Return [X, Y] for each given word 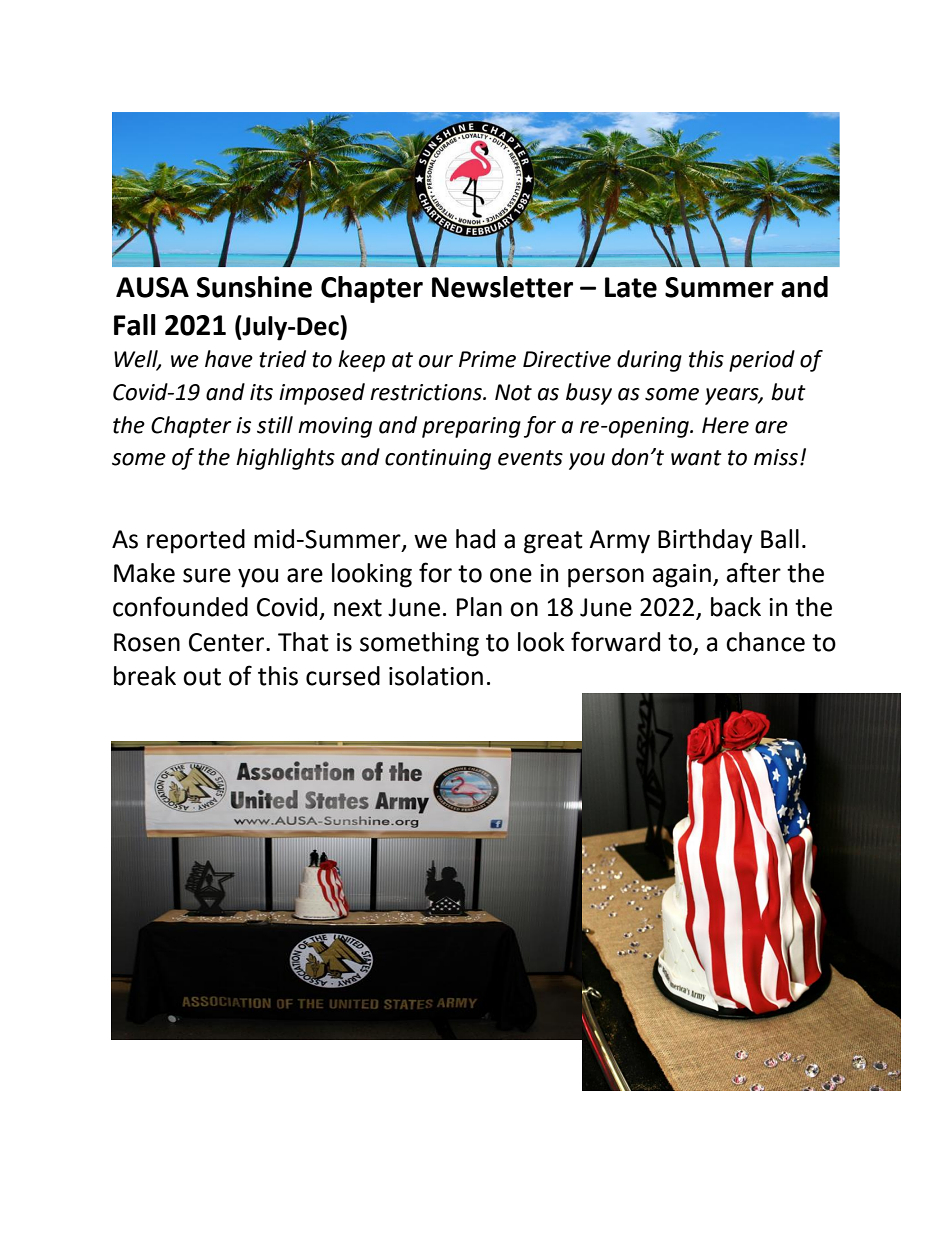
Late [631, 287]
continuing [438, 459]
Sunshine [254, 287]
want [696, 458]
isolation [436, 676]
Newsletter [502, 287]
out [202, 677]
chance [765, 642]
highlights [285, 459]
